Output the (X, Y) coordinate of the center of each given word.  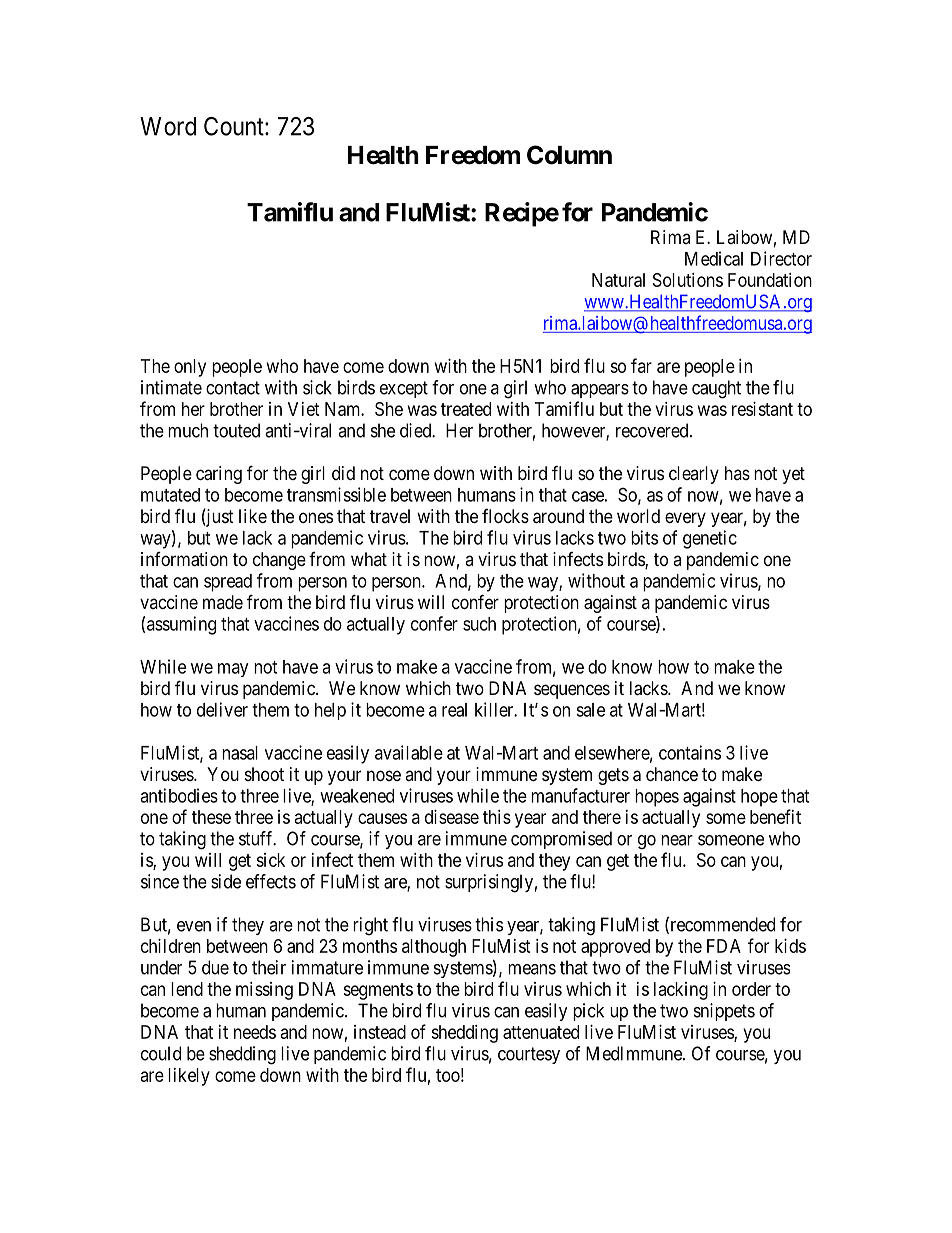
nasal (240, 753)
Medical (714, 258)
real (454, 710)
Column (569, 155)
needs (255, 1032)
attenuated (541, 1032)
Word (168, 126)
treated (466, 409)
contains (690, 752)
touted (236, 430)
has (737, 473)
